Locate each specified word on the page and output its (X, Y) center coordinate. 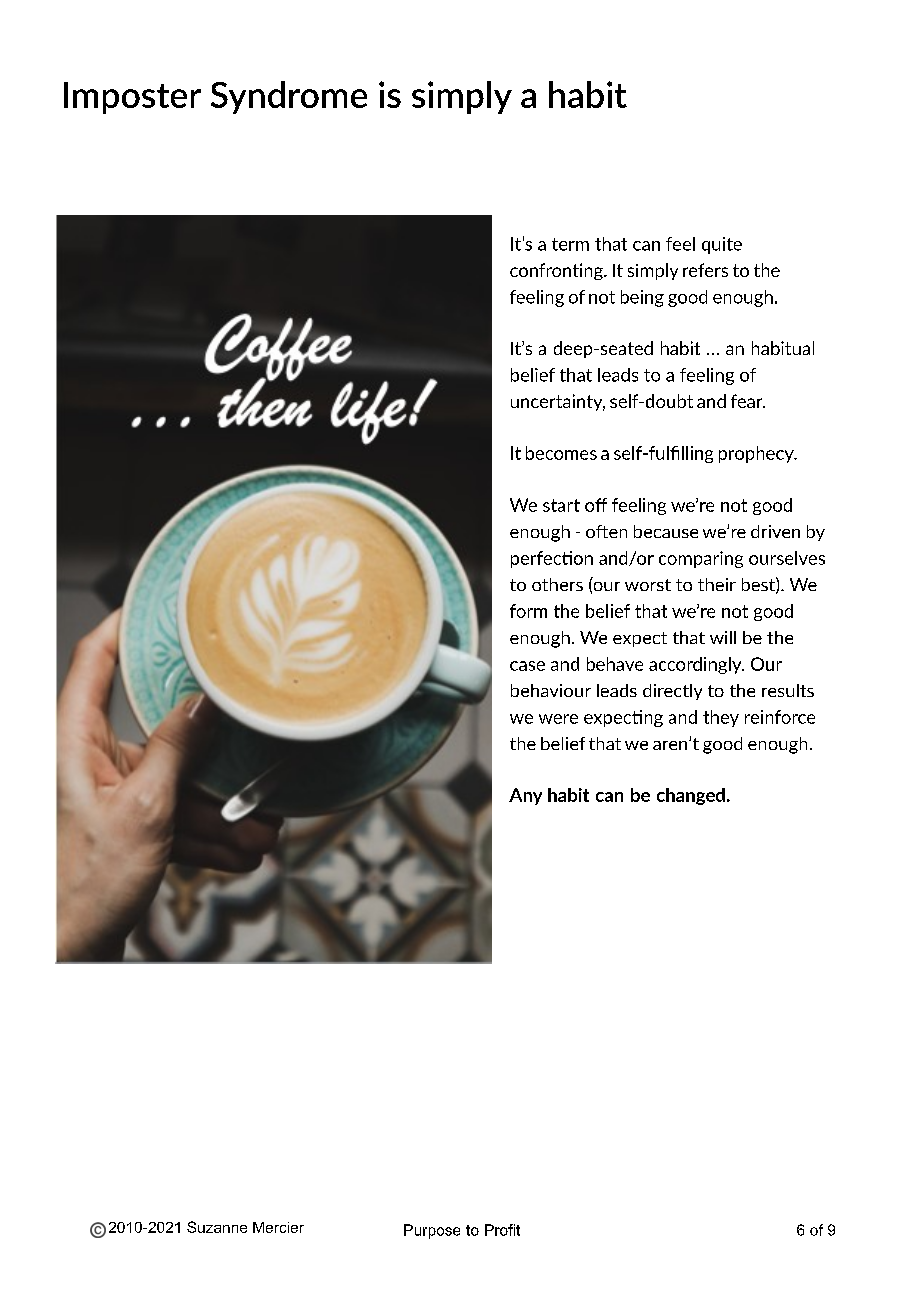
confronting (557, 271)
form (528, 611)
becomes (561, 453)
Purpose (432, 1231)
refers (705, 270)
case (527, 666)
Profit (502, 1230)
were (558, 719)
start (561, 505)
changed (691, 796)
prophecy (757, 454)
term (570, 244)
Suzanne (217, 1227)
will (723, 637)
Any (525, 796)
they (721, 718)
